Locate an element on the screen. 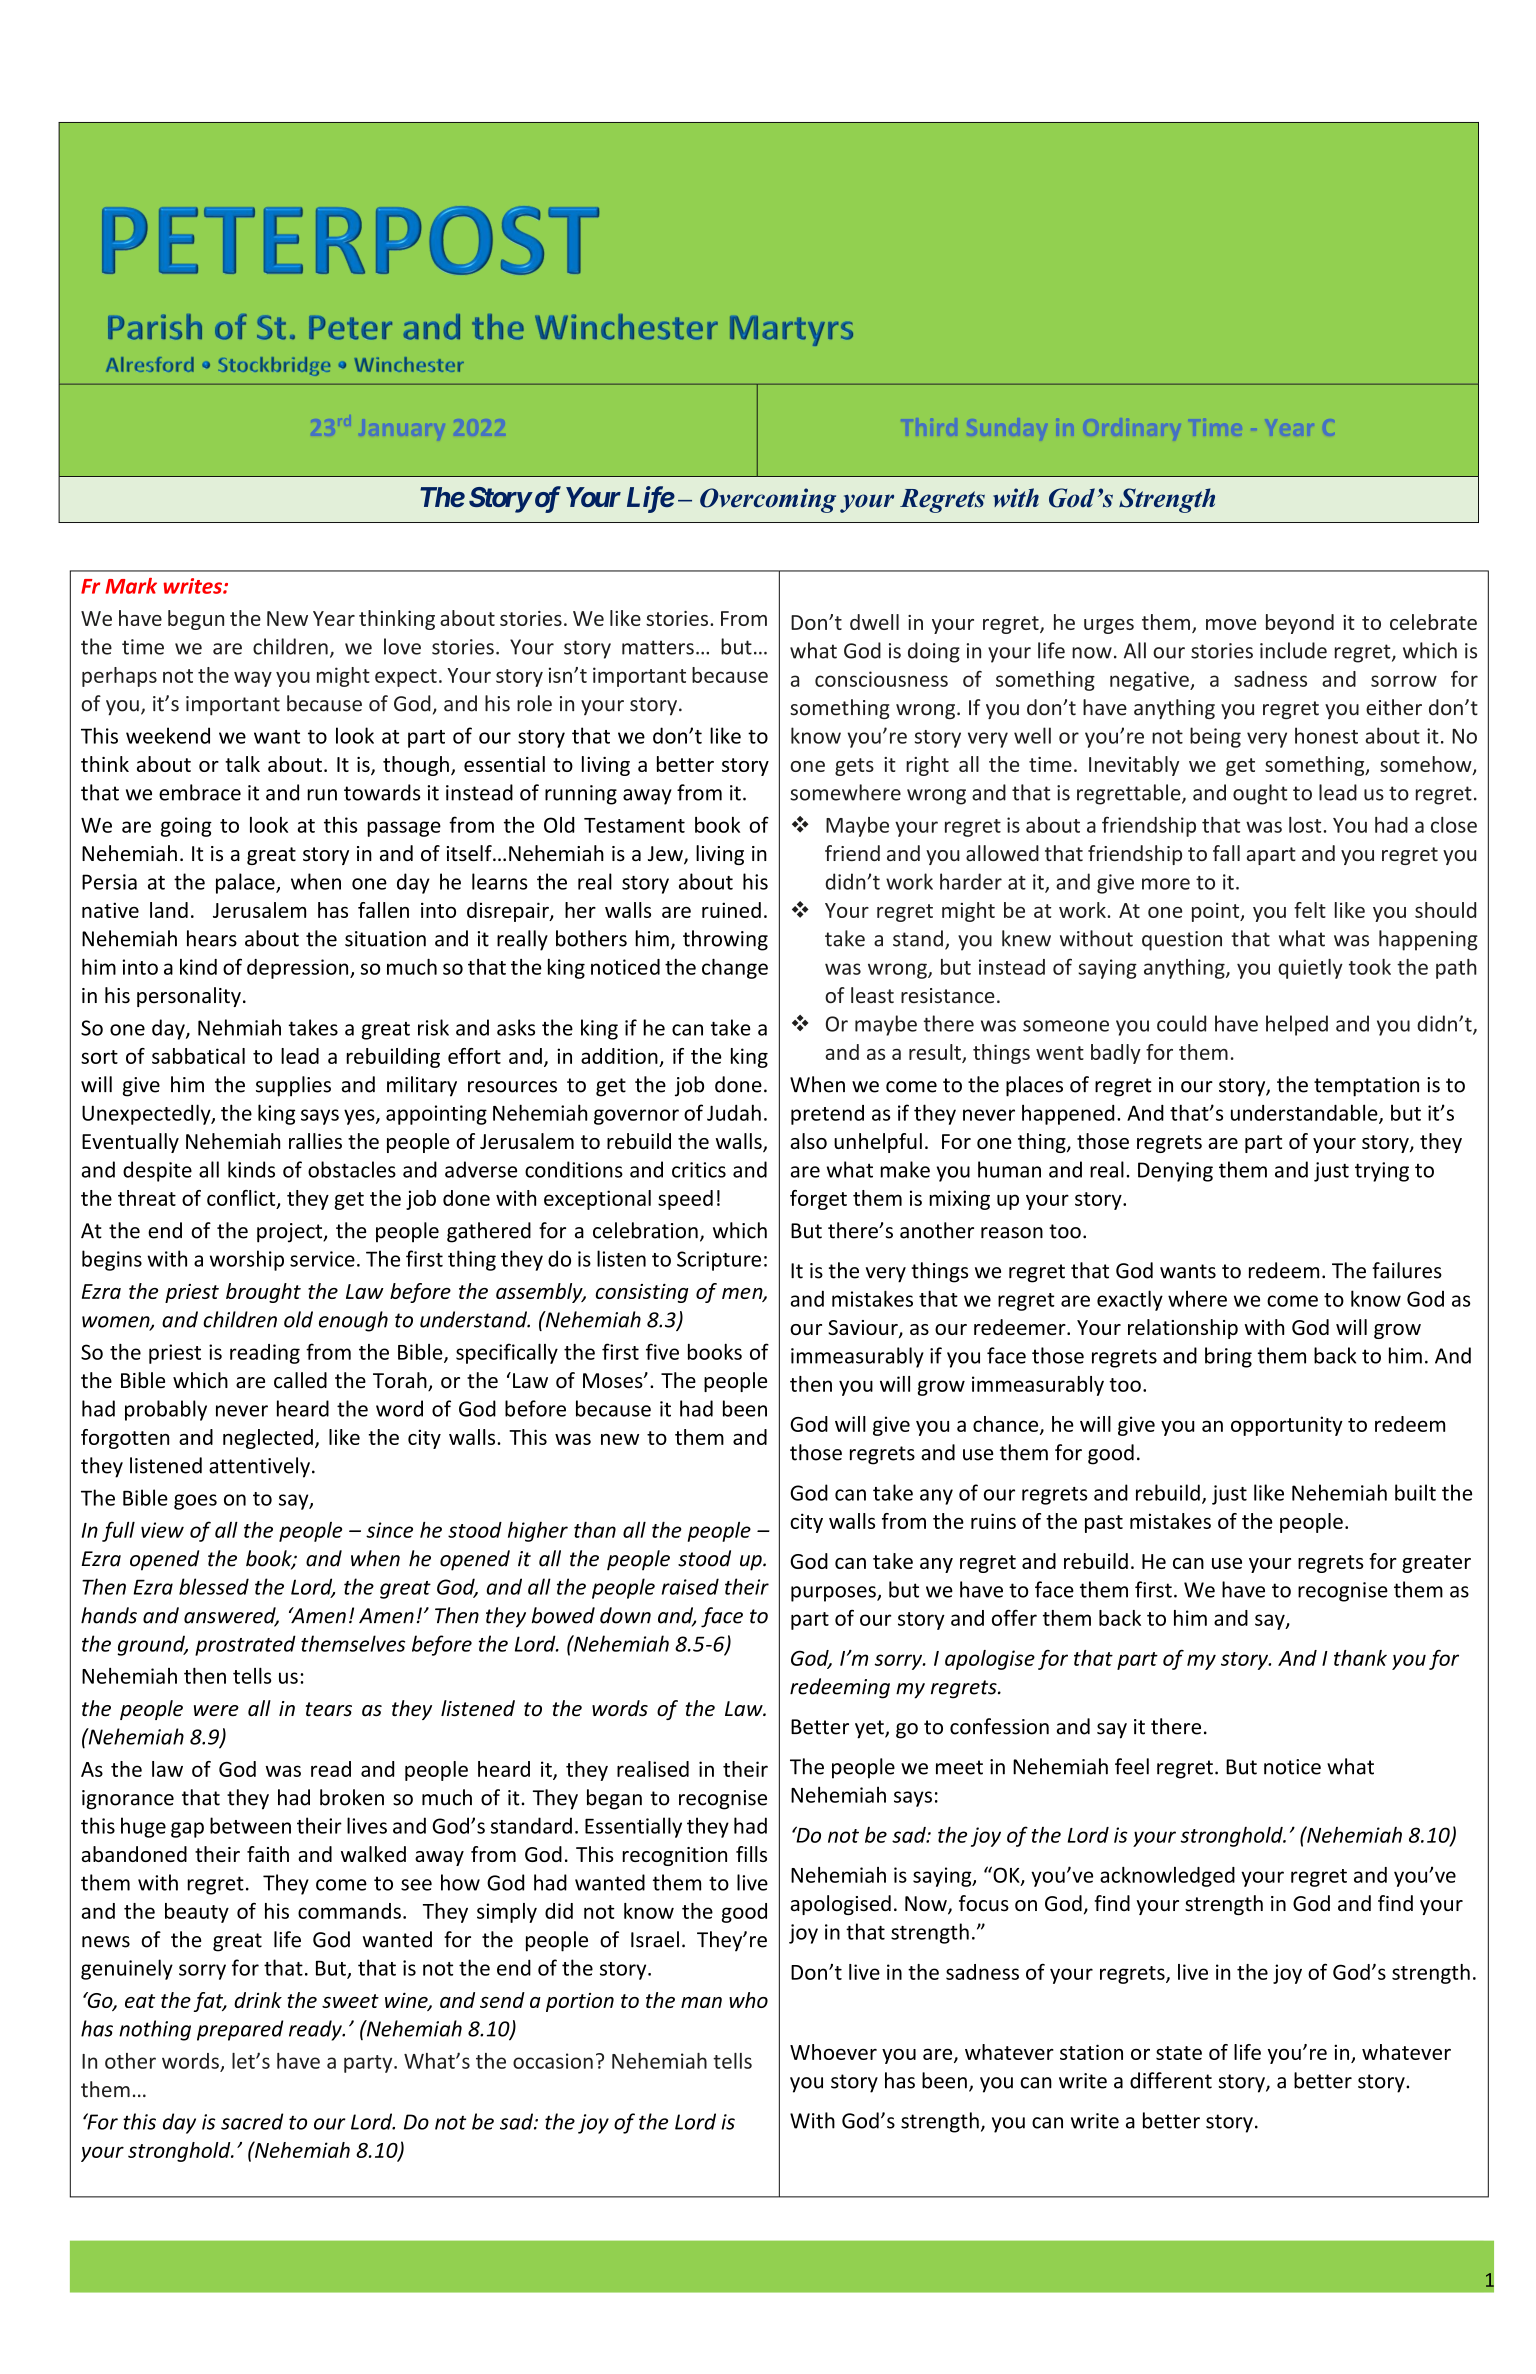  Saviour is located at coordinates (864, 1329).
